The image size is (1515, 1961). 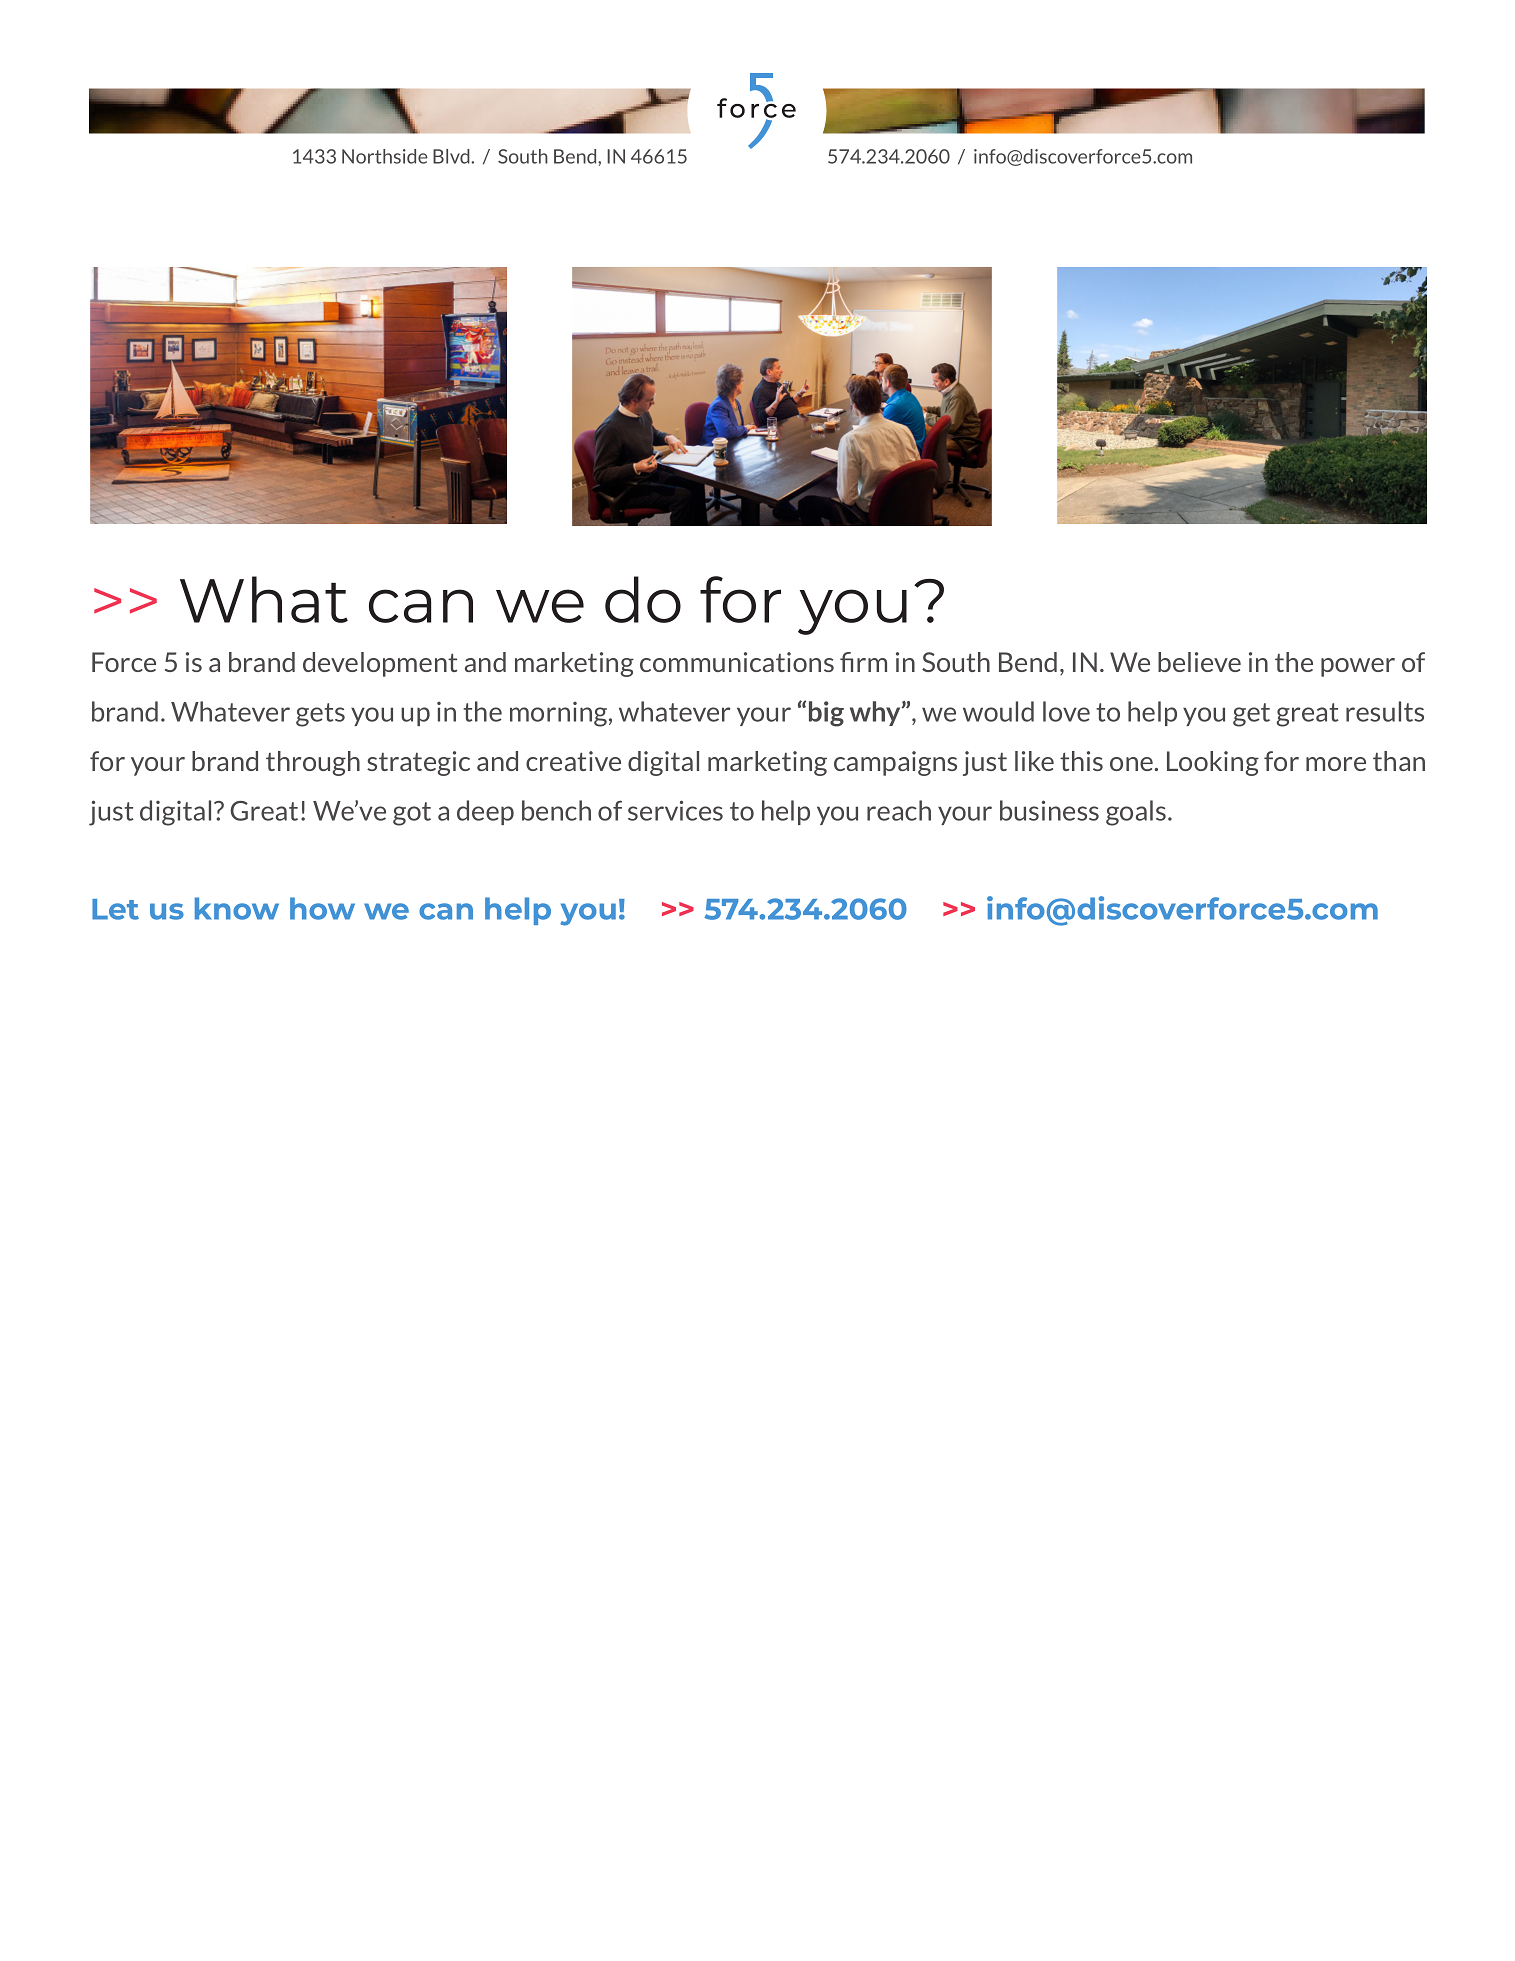 What do you see at coordinates (1358, 667) in the image?
I see `power` at bounding box center [1358, 667].
